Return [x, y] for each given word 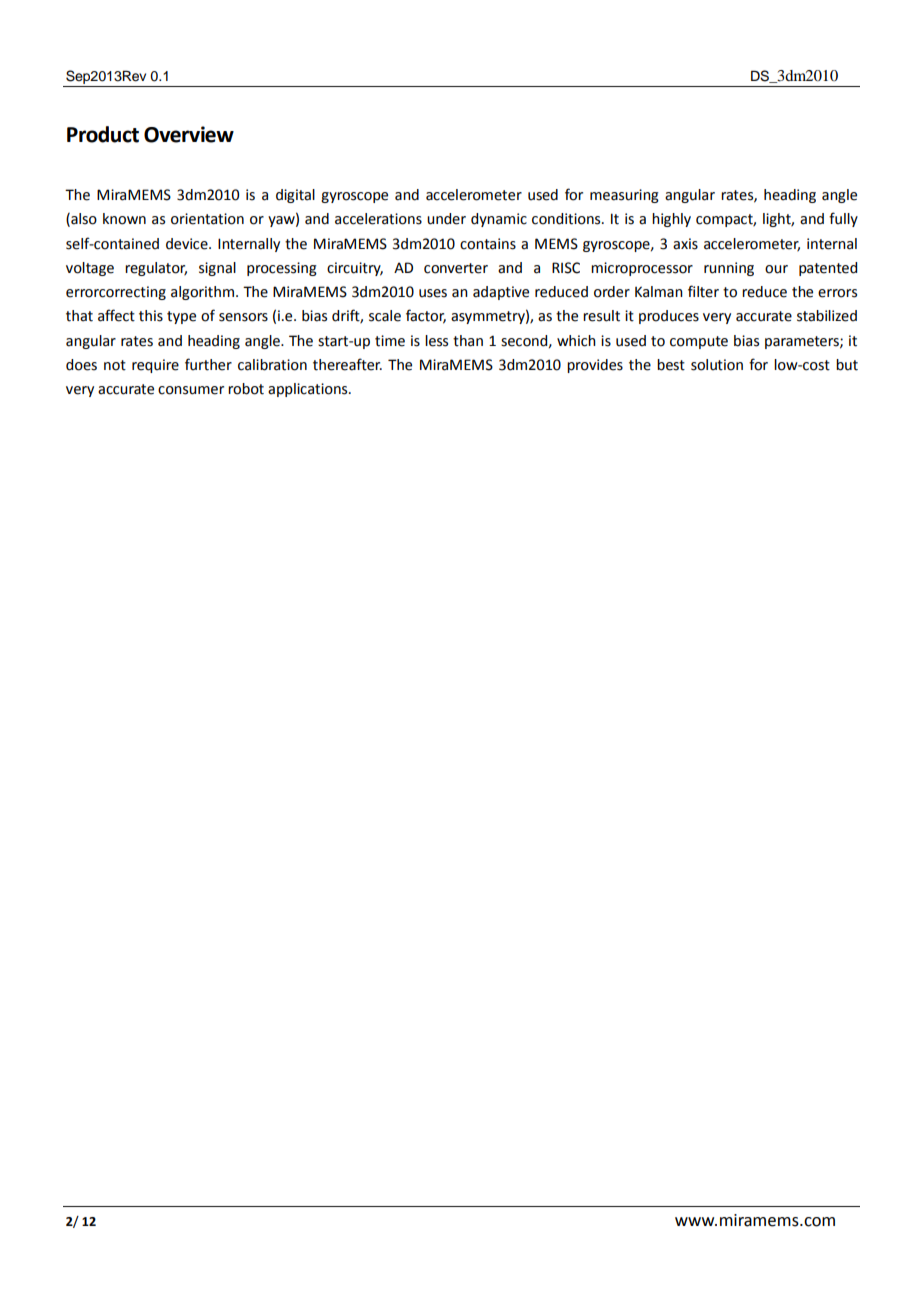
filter [703, 291]
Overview [189, 134]
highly [671, 220]
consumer [191, 390]
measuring [624, 196]
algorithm [202, 293]
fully [843, 219]
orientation [207, 219]
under [446, 219]
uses [433, 293]
